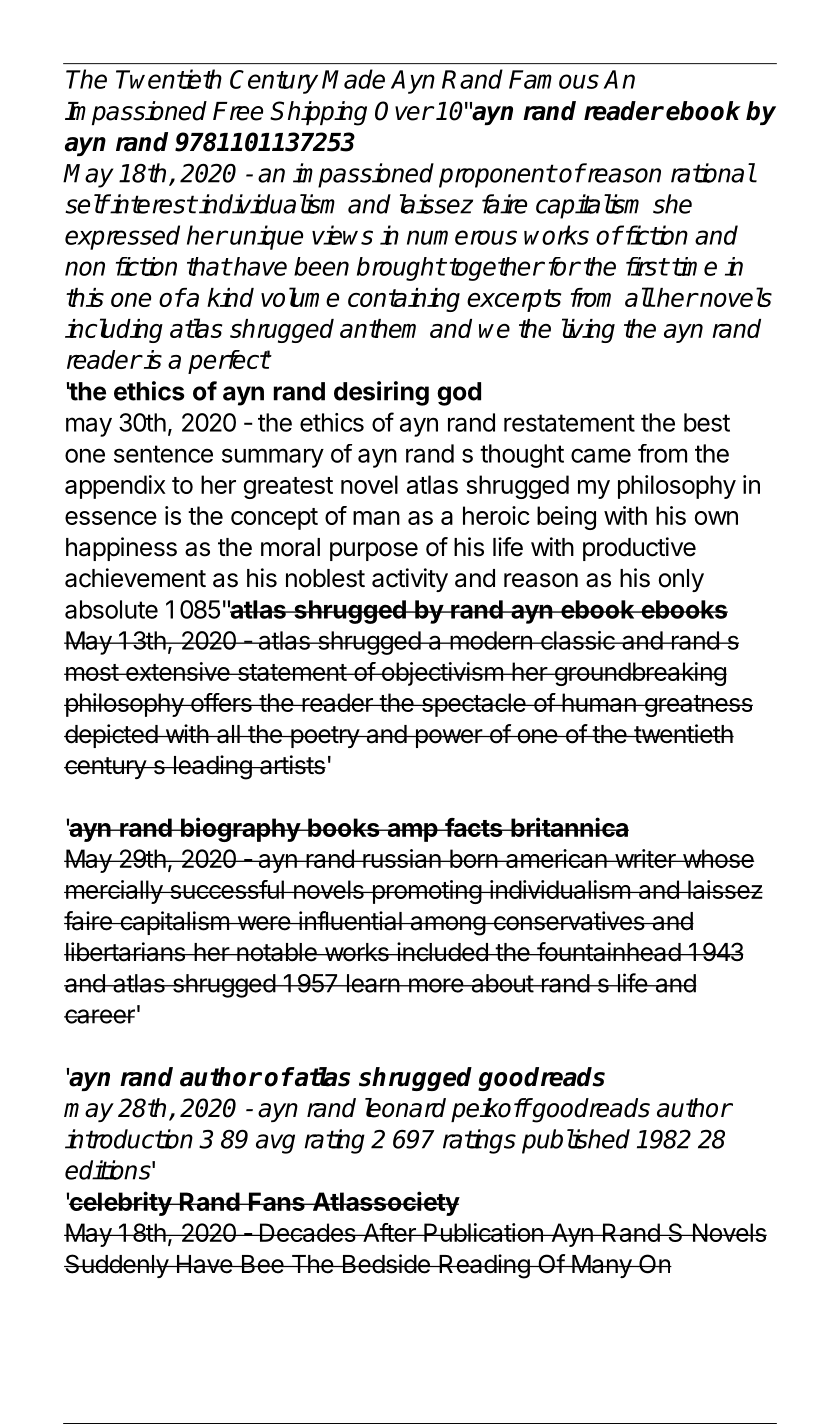  Describe the element at coordinates (318, 113) in the screenshot. I see `Shipping` at that location.
